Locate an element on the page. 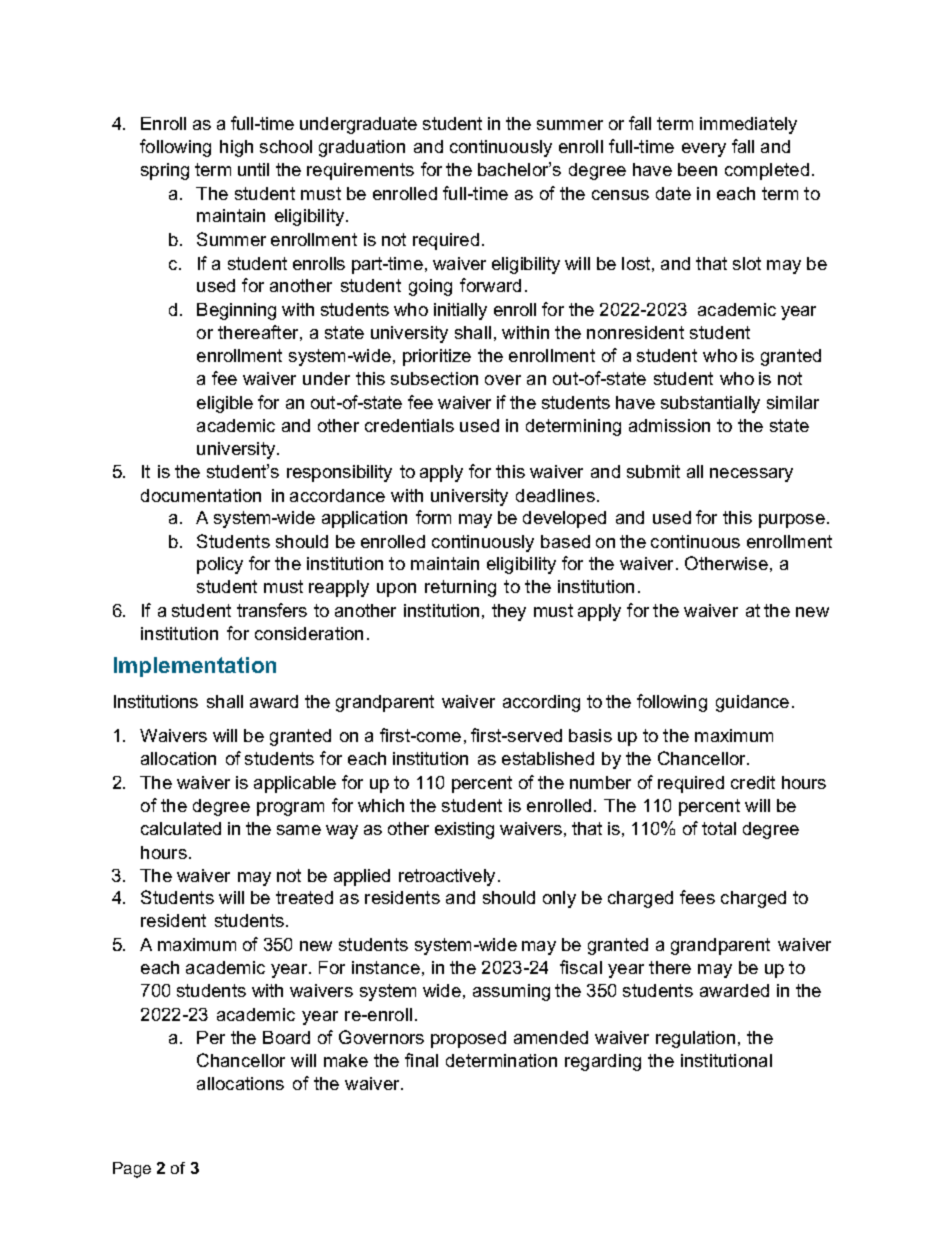  Page is located at coordinates (132, 1170).
